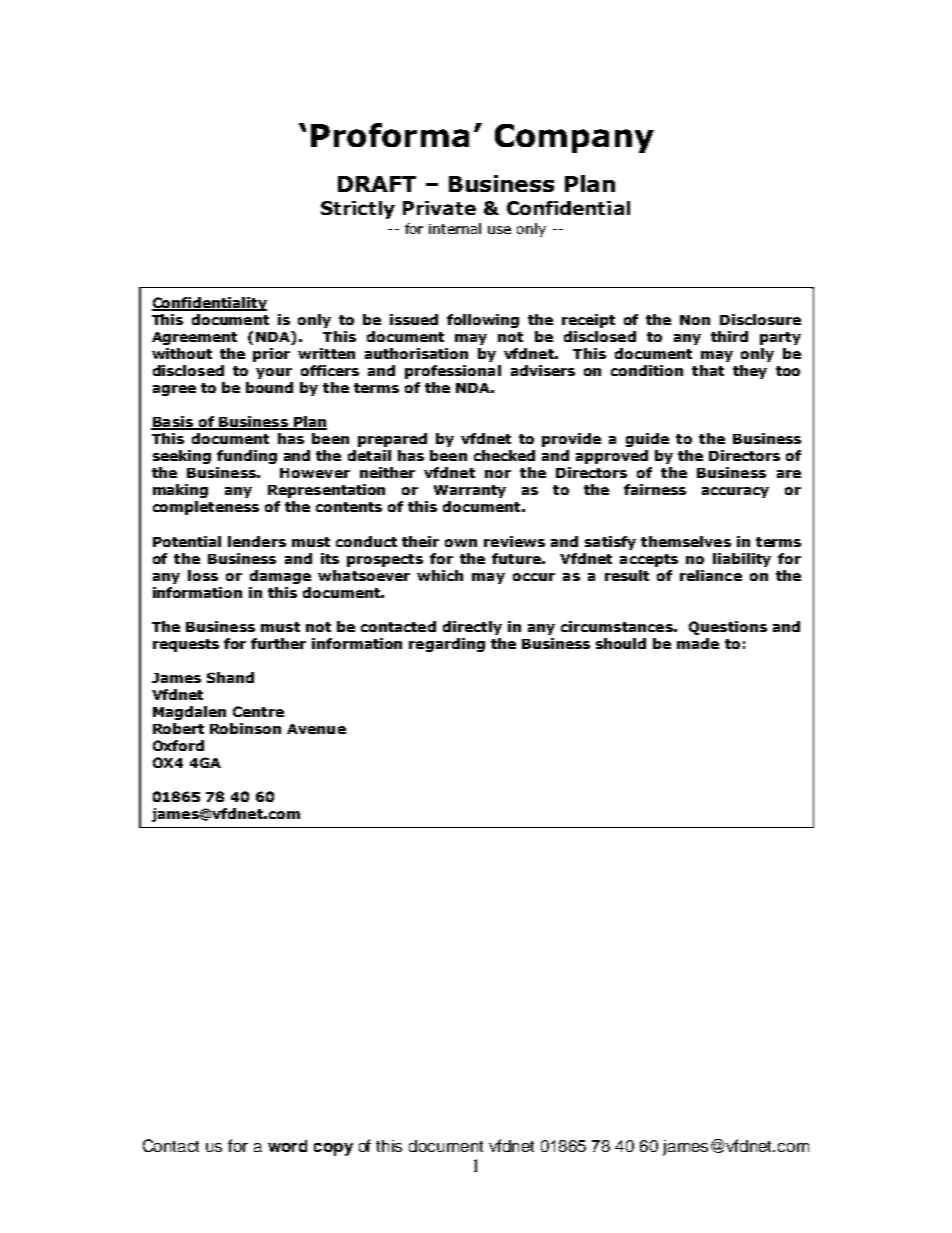 The height and width of the screenshot is (1233, 952). I want to click on directly, so click(472, 628).
